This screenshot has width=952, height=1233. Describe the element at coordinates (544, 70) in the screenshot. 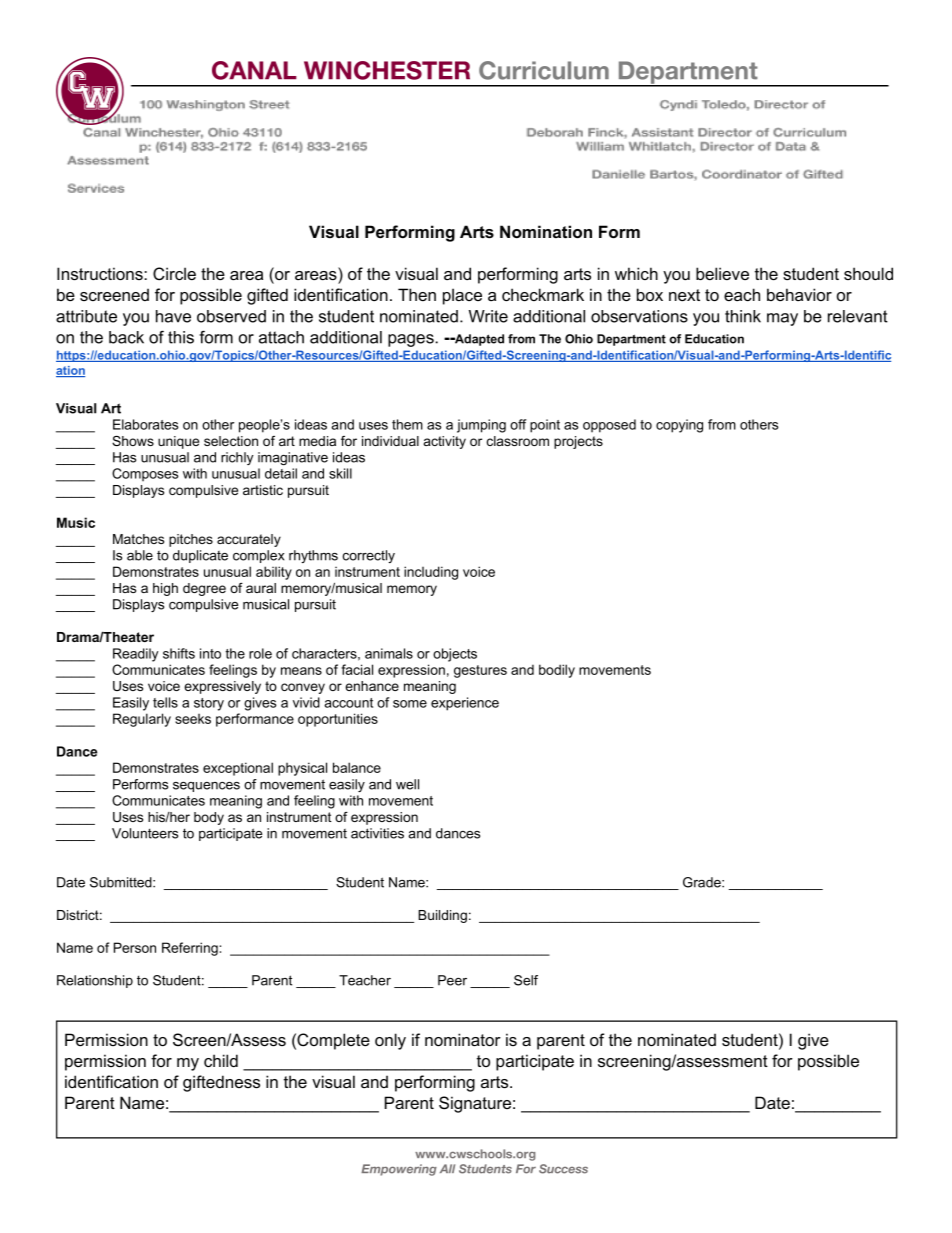

I see `Curriculum` at that location.
